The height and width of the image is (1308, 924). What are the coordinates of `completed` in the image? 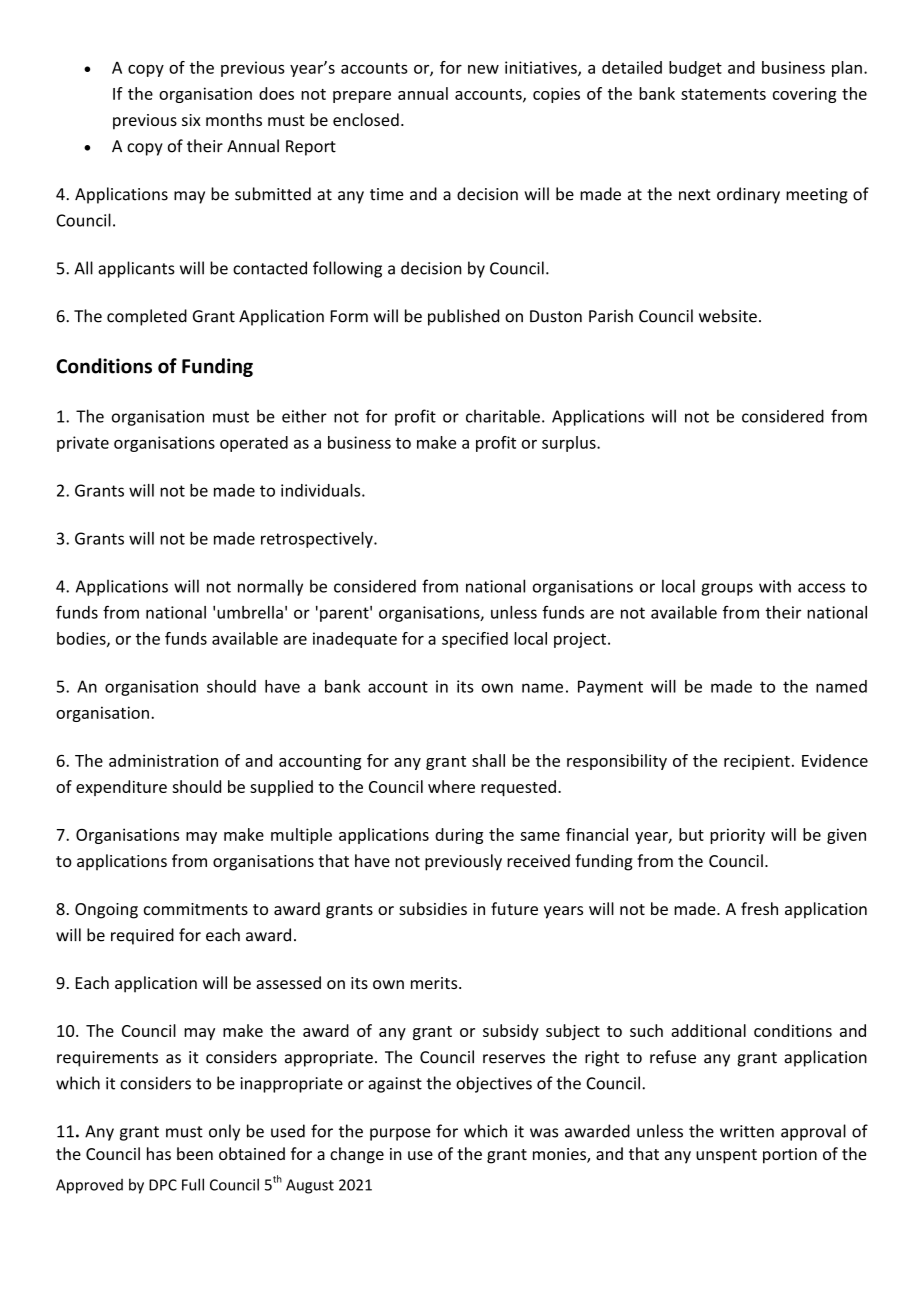 It's located at (147, 317).
